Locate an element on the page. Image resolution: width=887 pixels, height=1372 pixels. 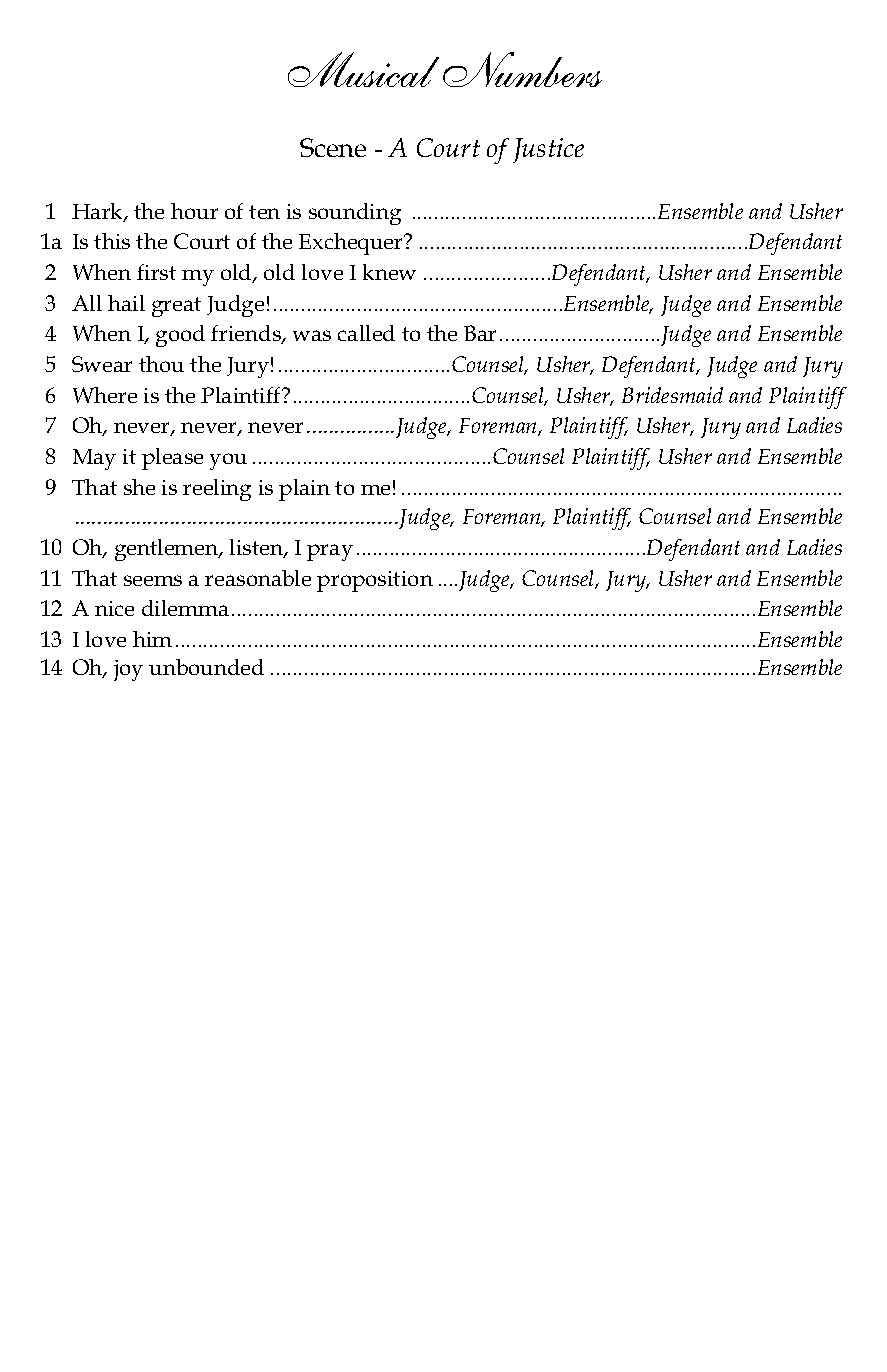
joy is located at coordinates (128, 670).
